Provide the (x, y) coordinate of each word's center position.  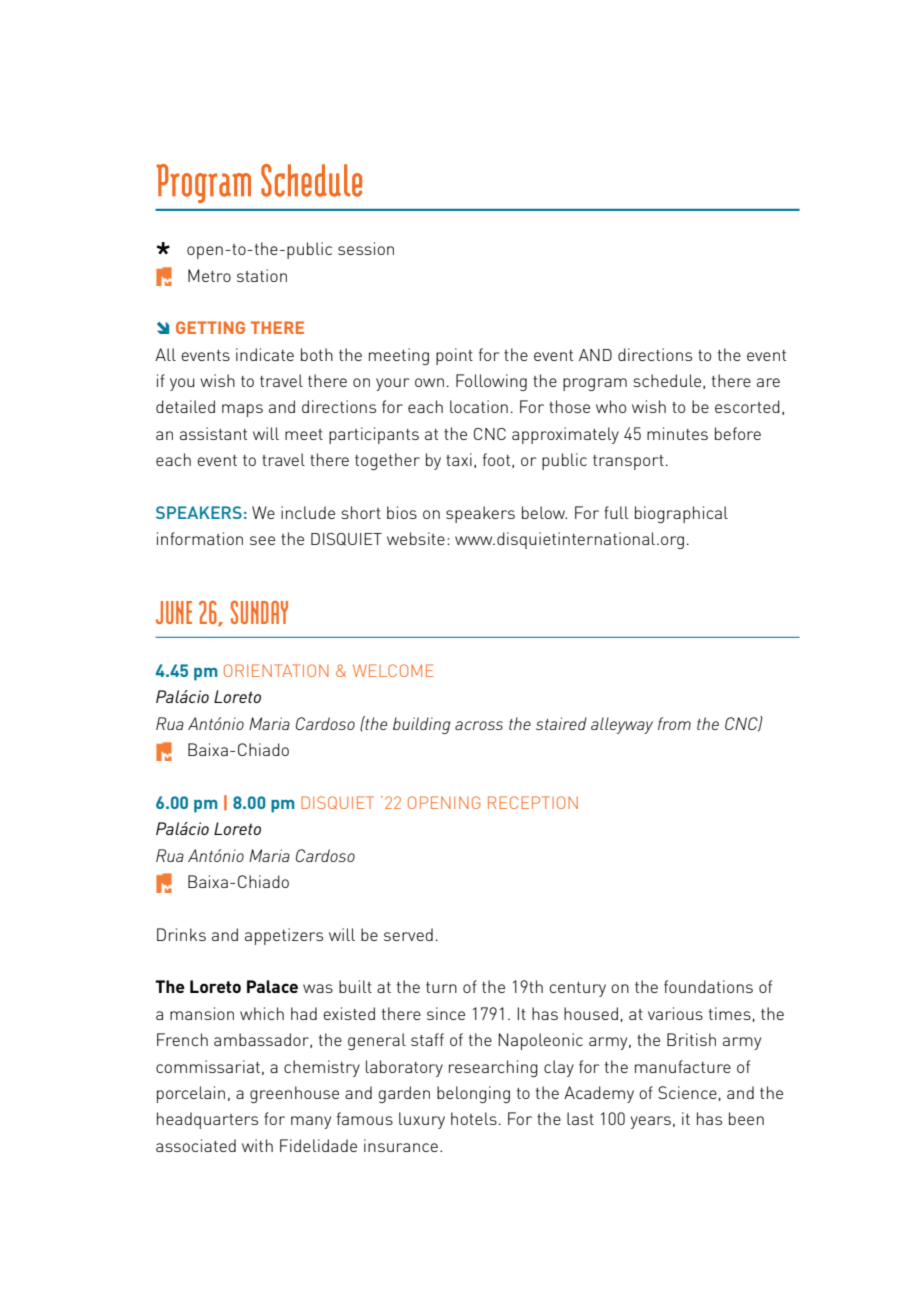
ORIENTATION (276, 670)
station (262, 275)
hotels (474, 1118)
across (479, 725)
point (454, 356)
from (674, 723)
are (768, 382)
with (257, 1145)
